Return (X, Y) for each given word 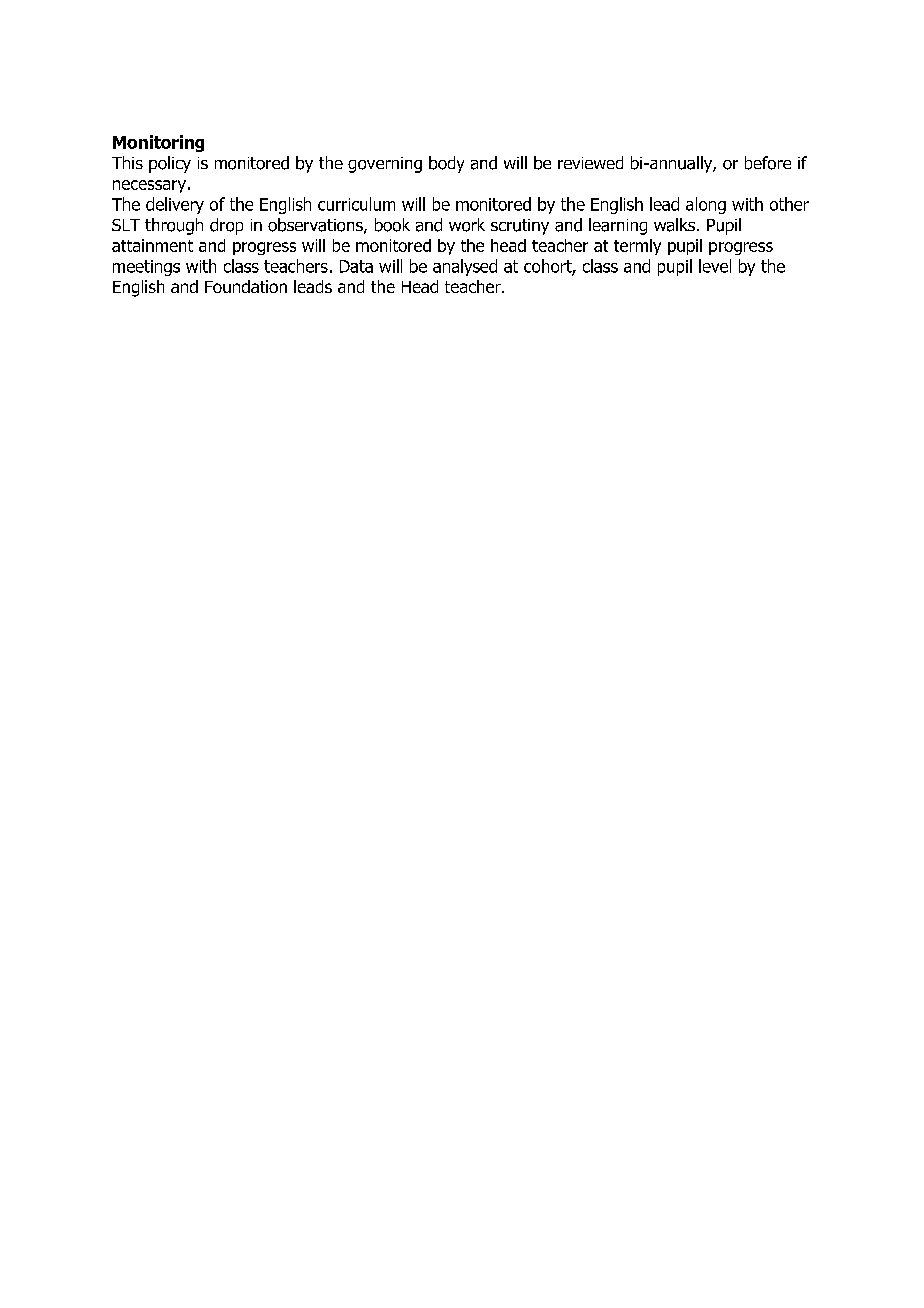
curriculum (356, 204)
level (715, 266)
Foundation (246, 286)
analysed (465, 267)
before (768, 163)
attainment (152, 245)
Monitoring (158, 143)
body (446, 164)
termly (637, 247)
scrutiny (520, 227)
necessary (149, 186)
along (706, 205)
